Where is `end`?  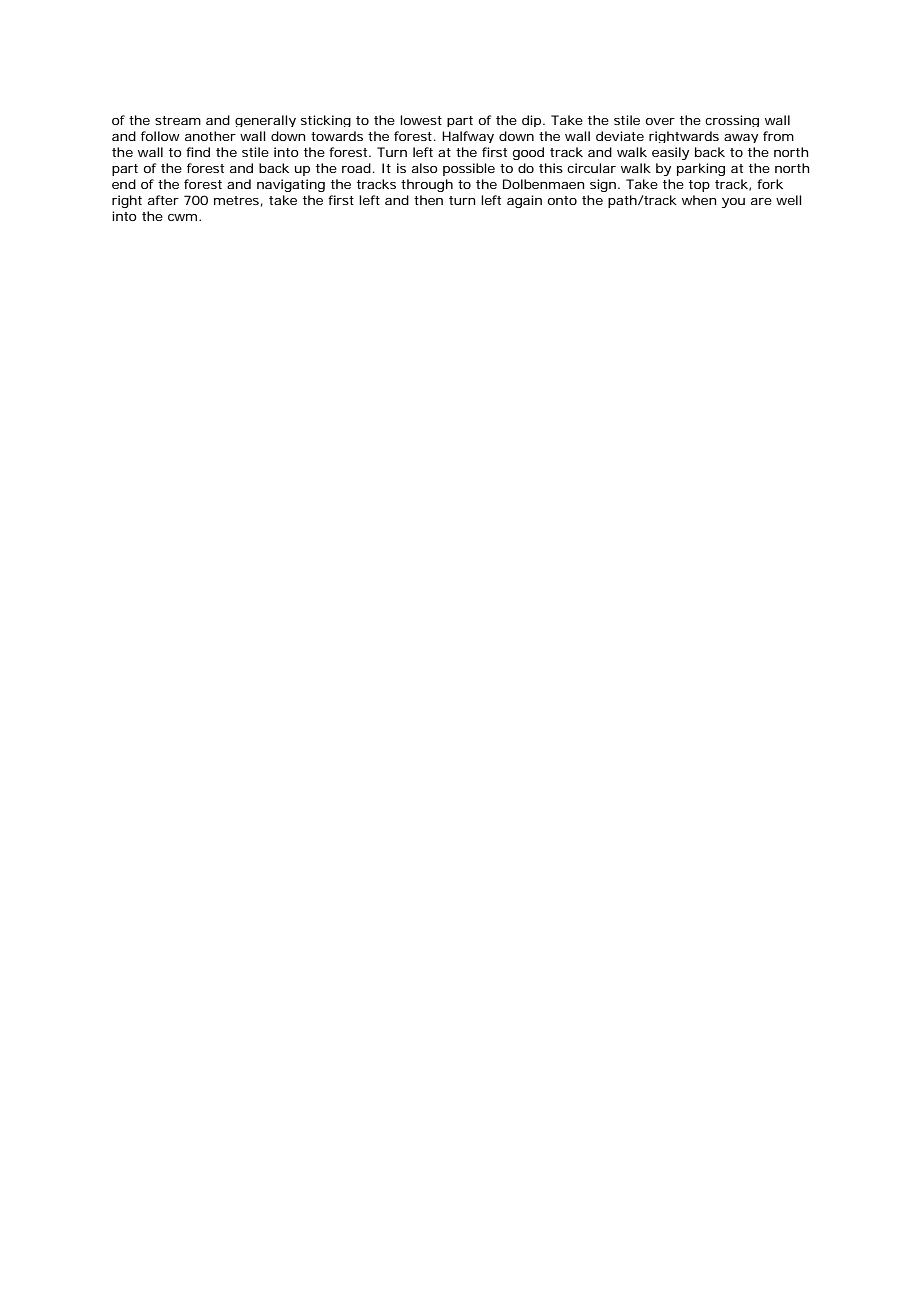
end is located at coordinates (124, 184).
